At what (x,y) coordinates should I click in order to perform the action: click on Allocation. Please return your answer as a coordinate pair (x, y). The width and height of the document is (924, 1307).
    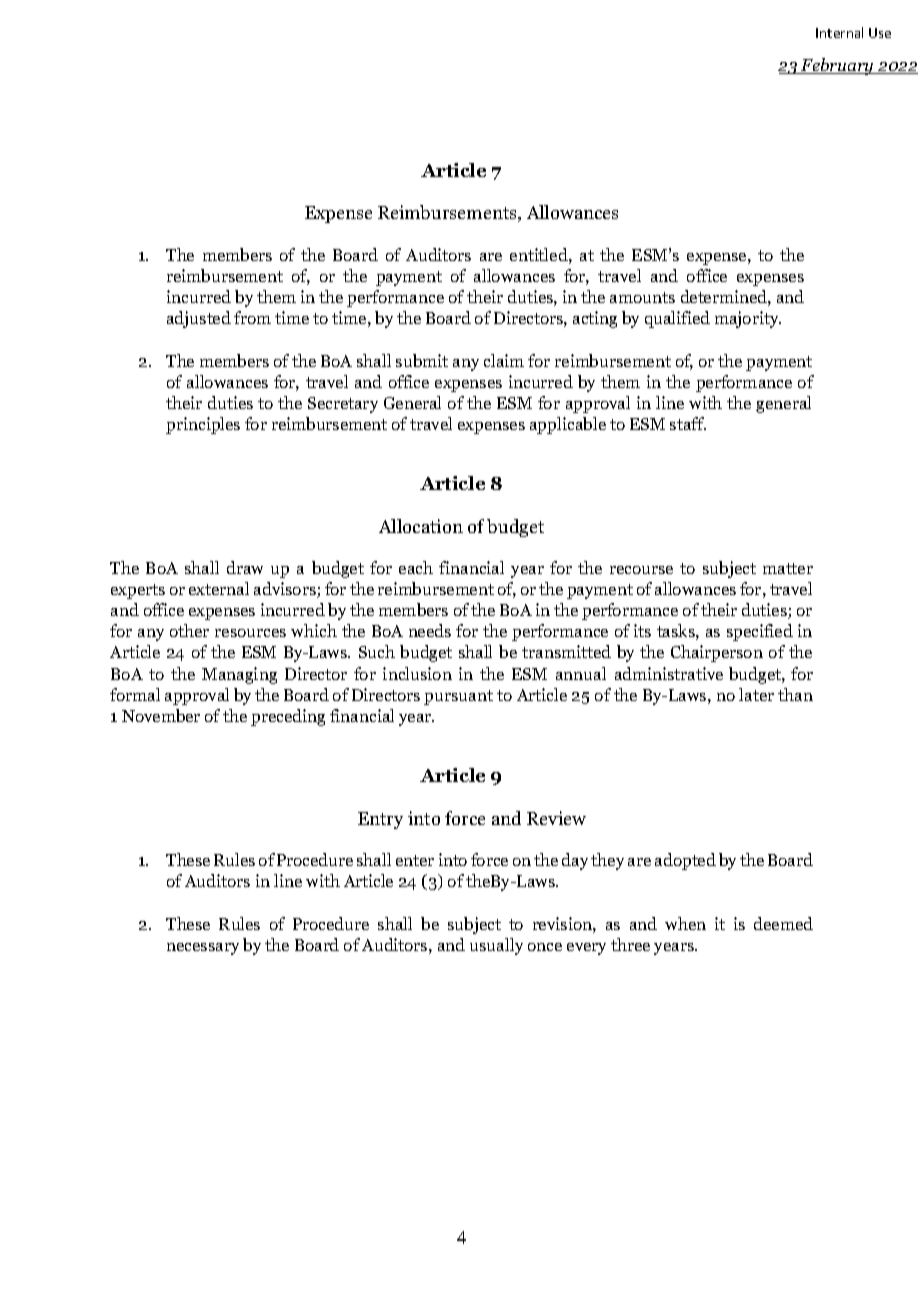
    Looking at the image, I should click on (421, 526).
